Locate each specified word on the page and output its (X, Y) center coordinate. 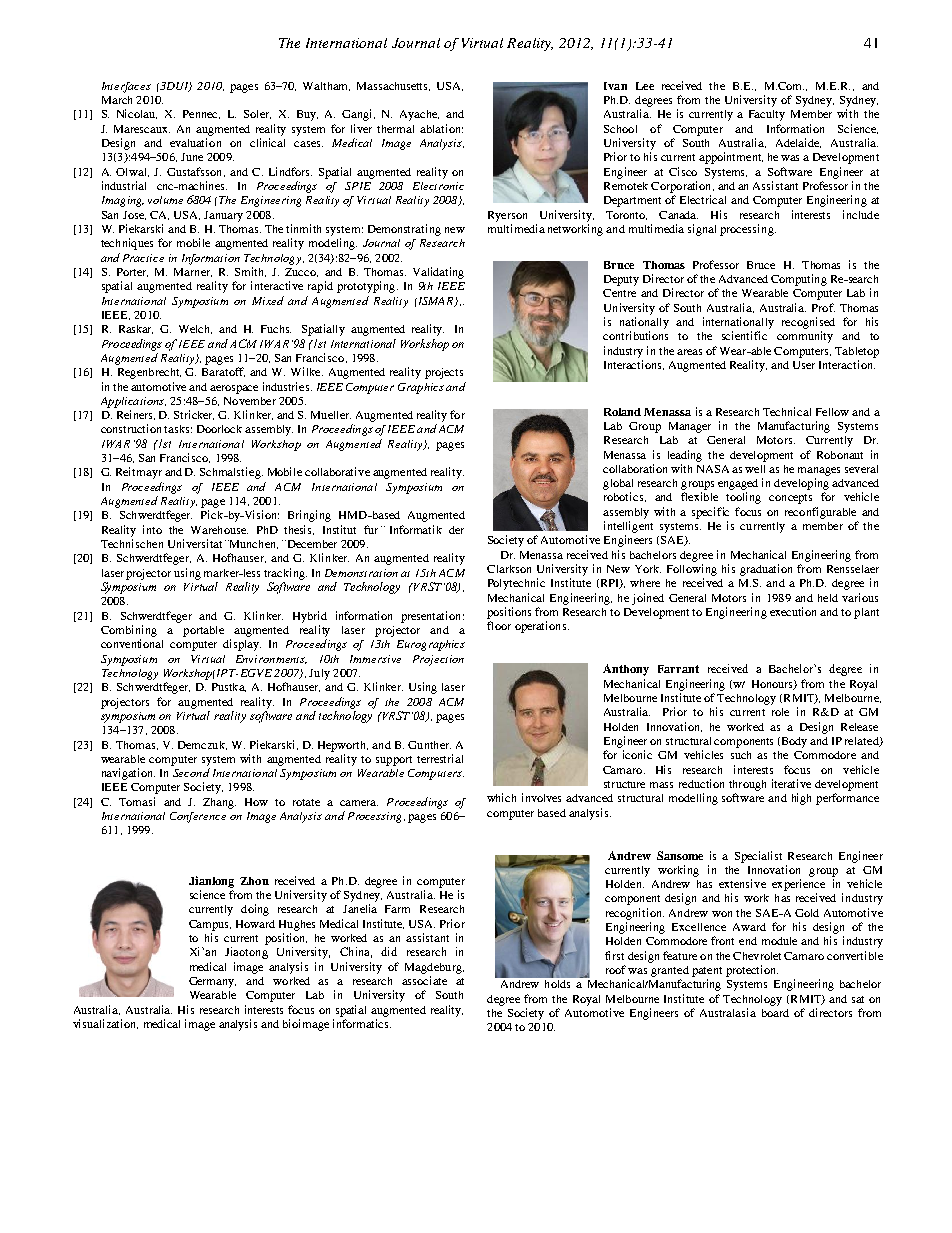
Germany (212, 982)
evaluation (195, 142)
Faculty (767, 115)
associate (424, 980)
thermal (395, 129)
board (775, 1013)
